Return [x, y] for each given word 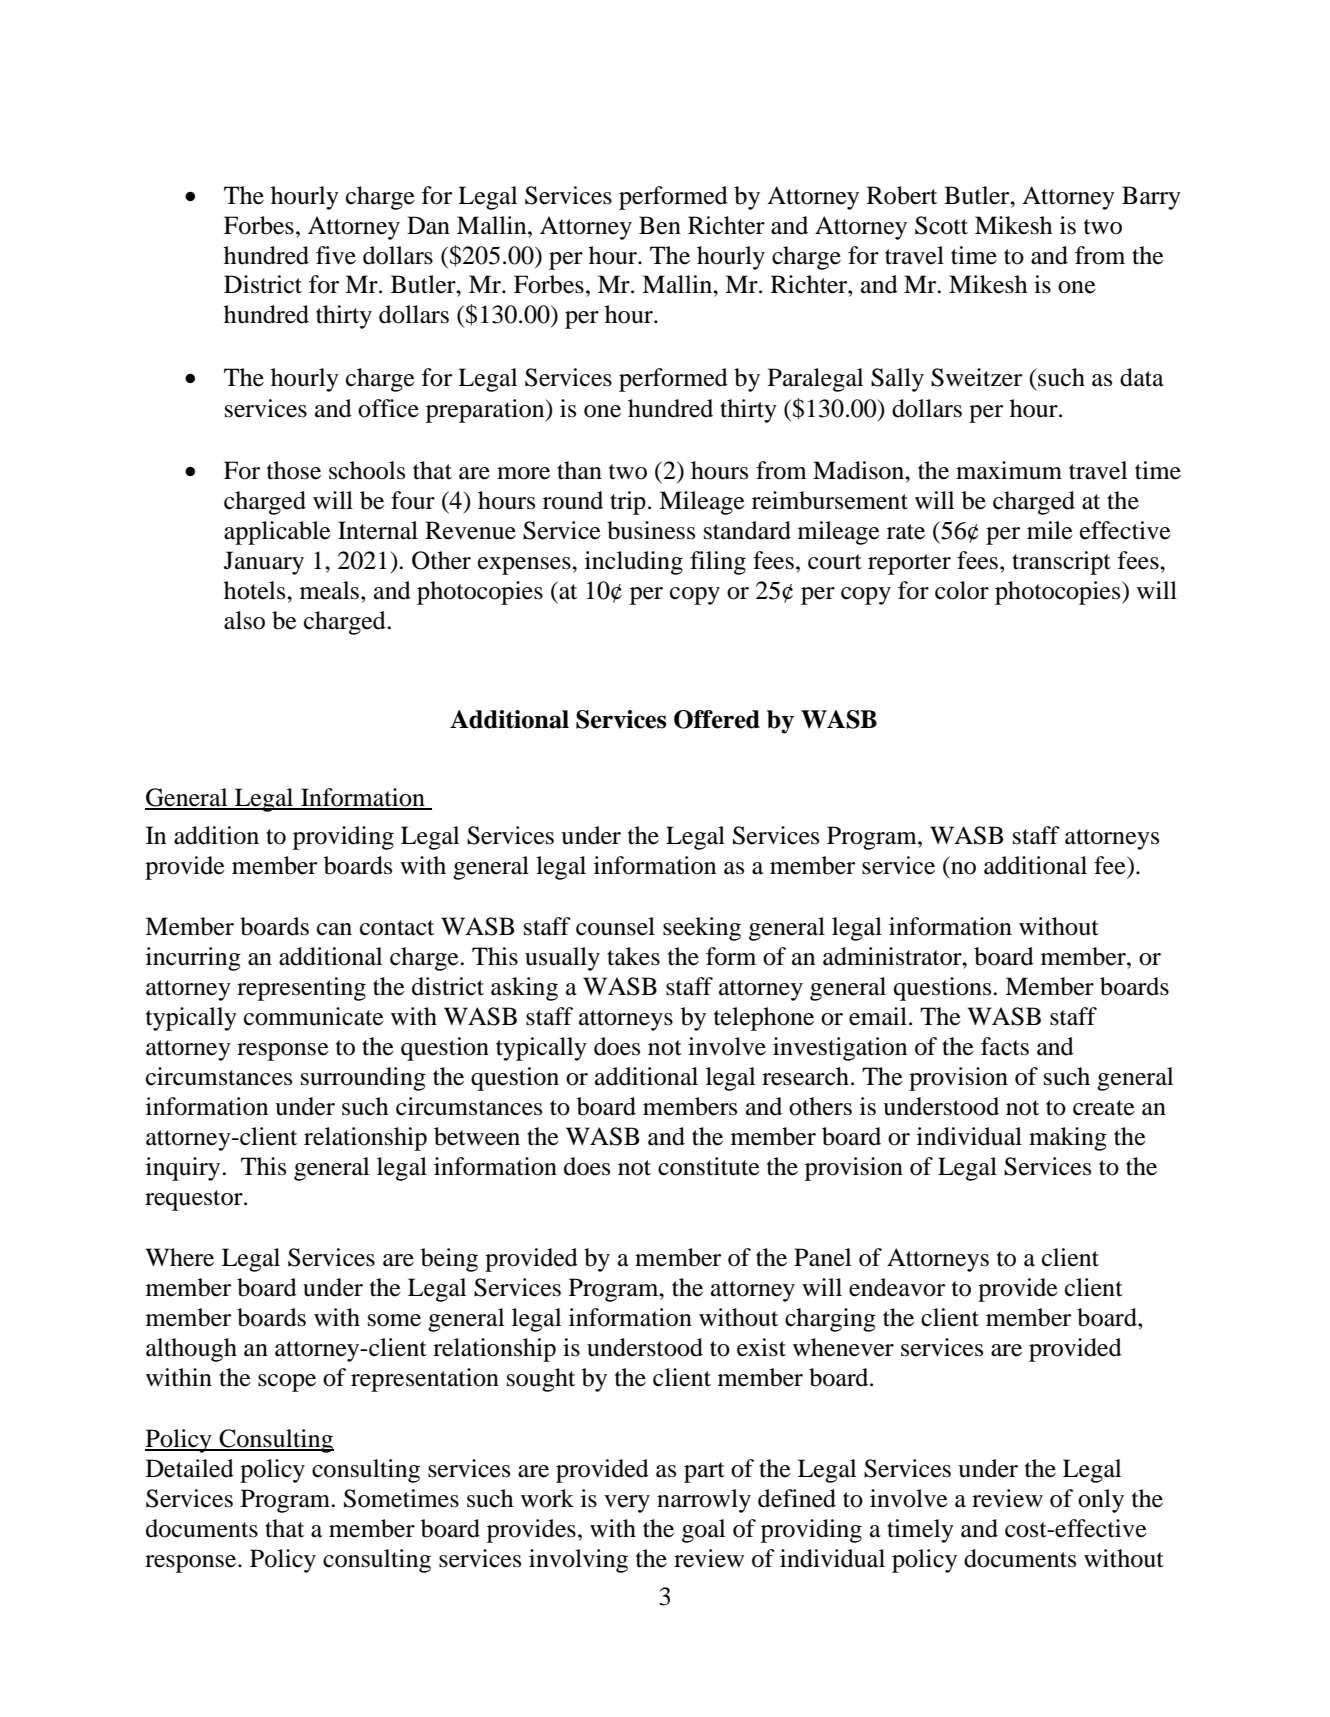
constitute [709, 1166]
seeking [702, 929]
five [336, 255]
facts [1005, 1046]
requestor [195, 1200]
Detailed [190, 1468]
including [634, 563]
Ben [660, 225]
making [1068, 1139]
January [264, 563]
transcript [1061, 563]
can [334, 929]
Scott [941, 225]
